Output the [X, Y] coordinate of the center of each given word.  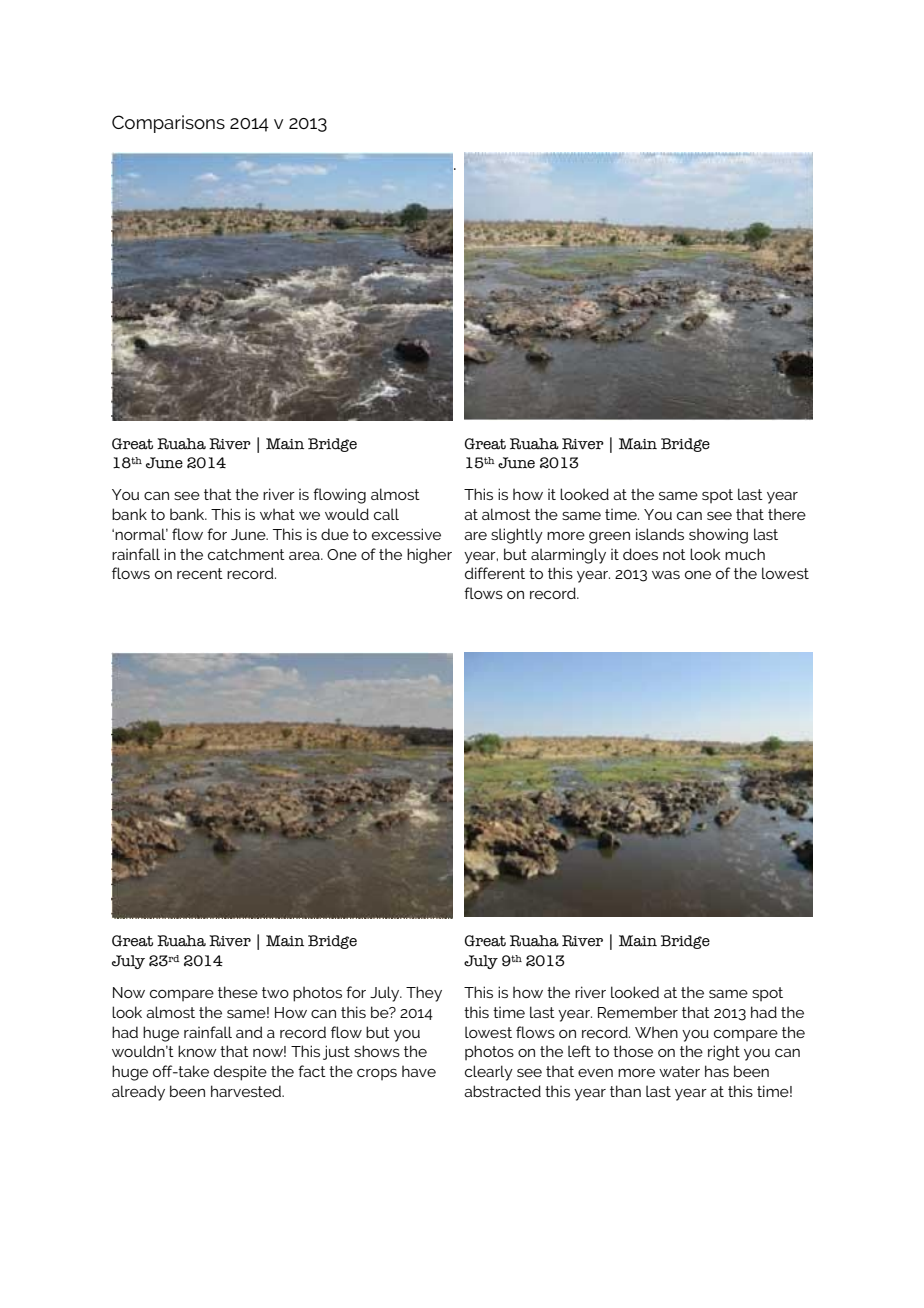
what [277, 514]
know [197, 1051]
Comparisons [168, 124]
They [424, 994]
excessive [406, 534]
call [386, 514]
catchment [246, 554]
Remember [638, 1012]
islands [660, 534]
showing [718, 536]
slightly [517, 536]
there [787, 514]
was [666, 575]
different [495, 573]
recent [200, 573]
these [238, 992]
